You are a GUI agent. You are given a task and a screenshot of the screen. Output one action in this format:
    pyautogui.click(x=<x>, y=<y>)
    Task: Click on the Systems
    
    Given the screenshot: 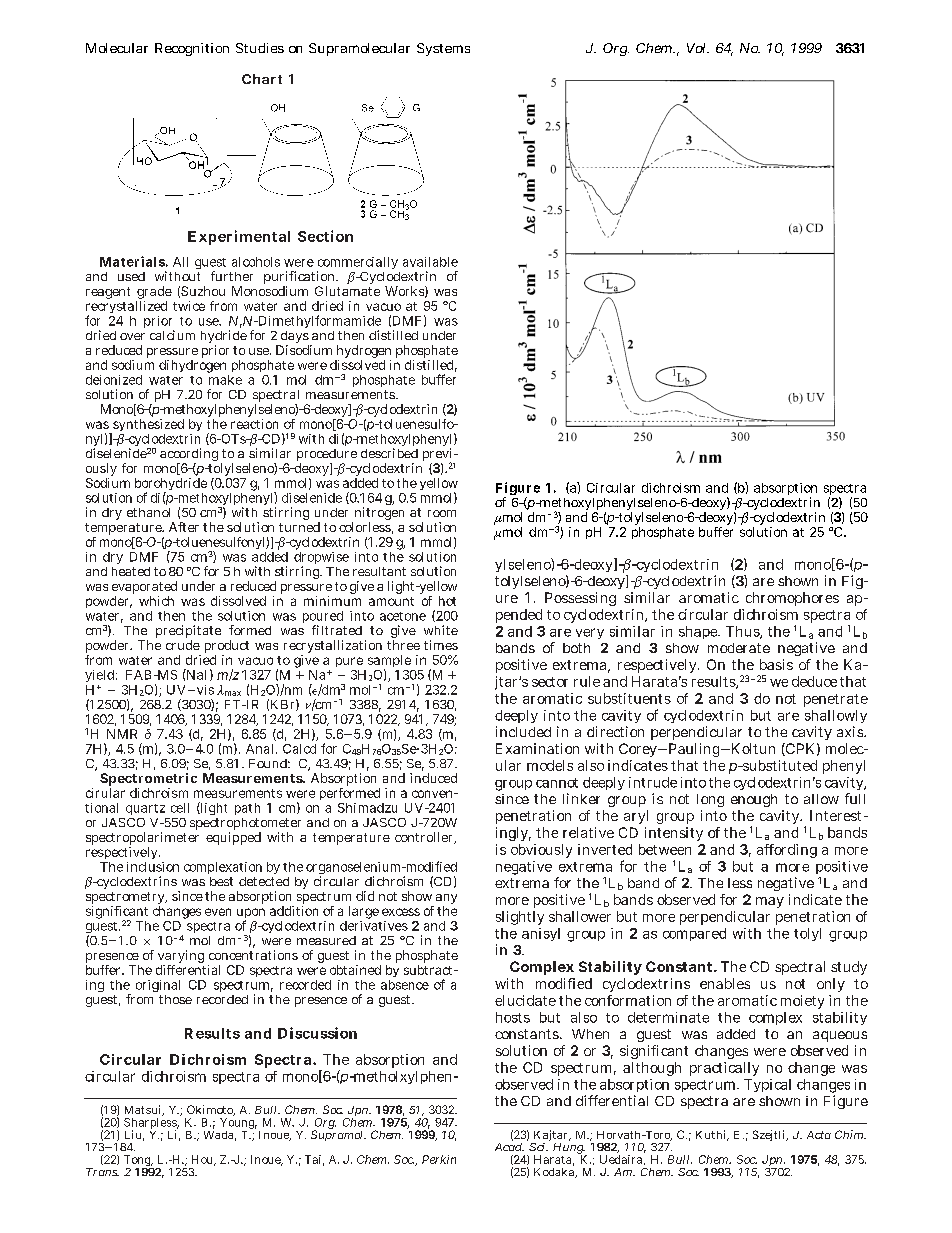 What is the action you would take?
    pyautogui.click(x=443, y=49)
